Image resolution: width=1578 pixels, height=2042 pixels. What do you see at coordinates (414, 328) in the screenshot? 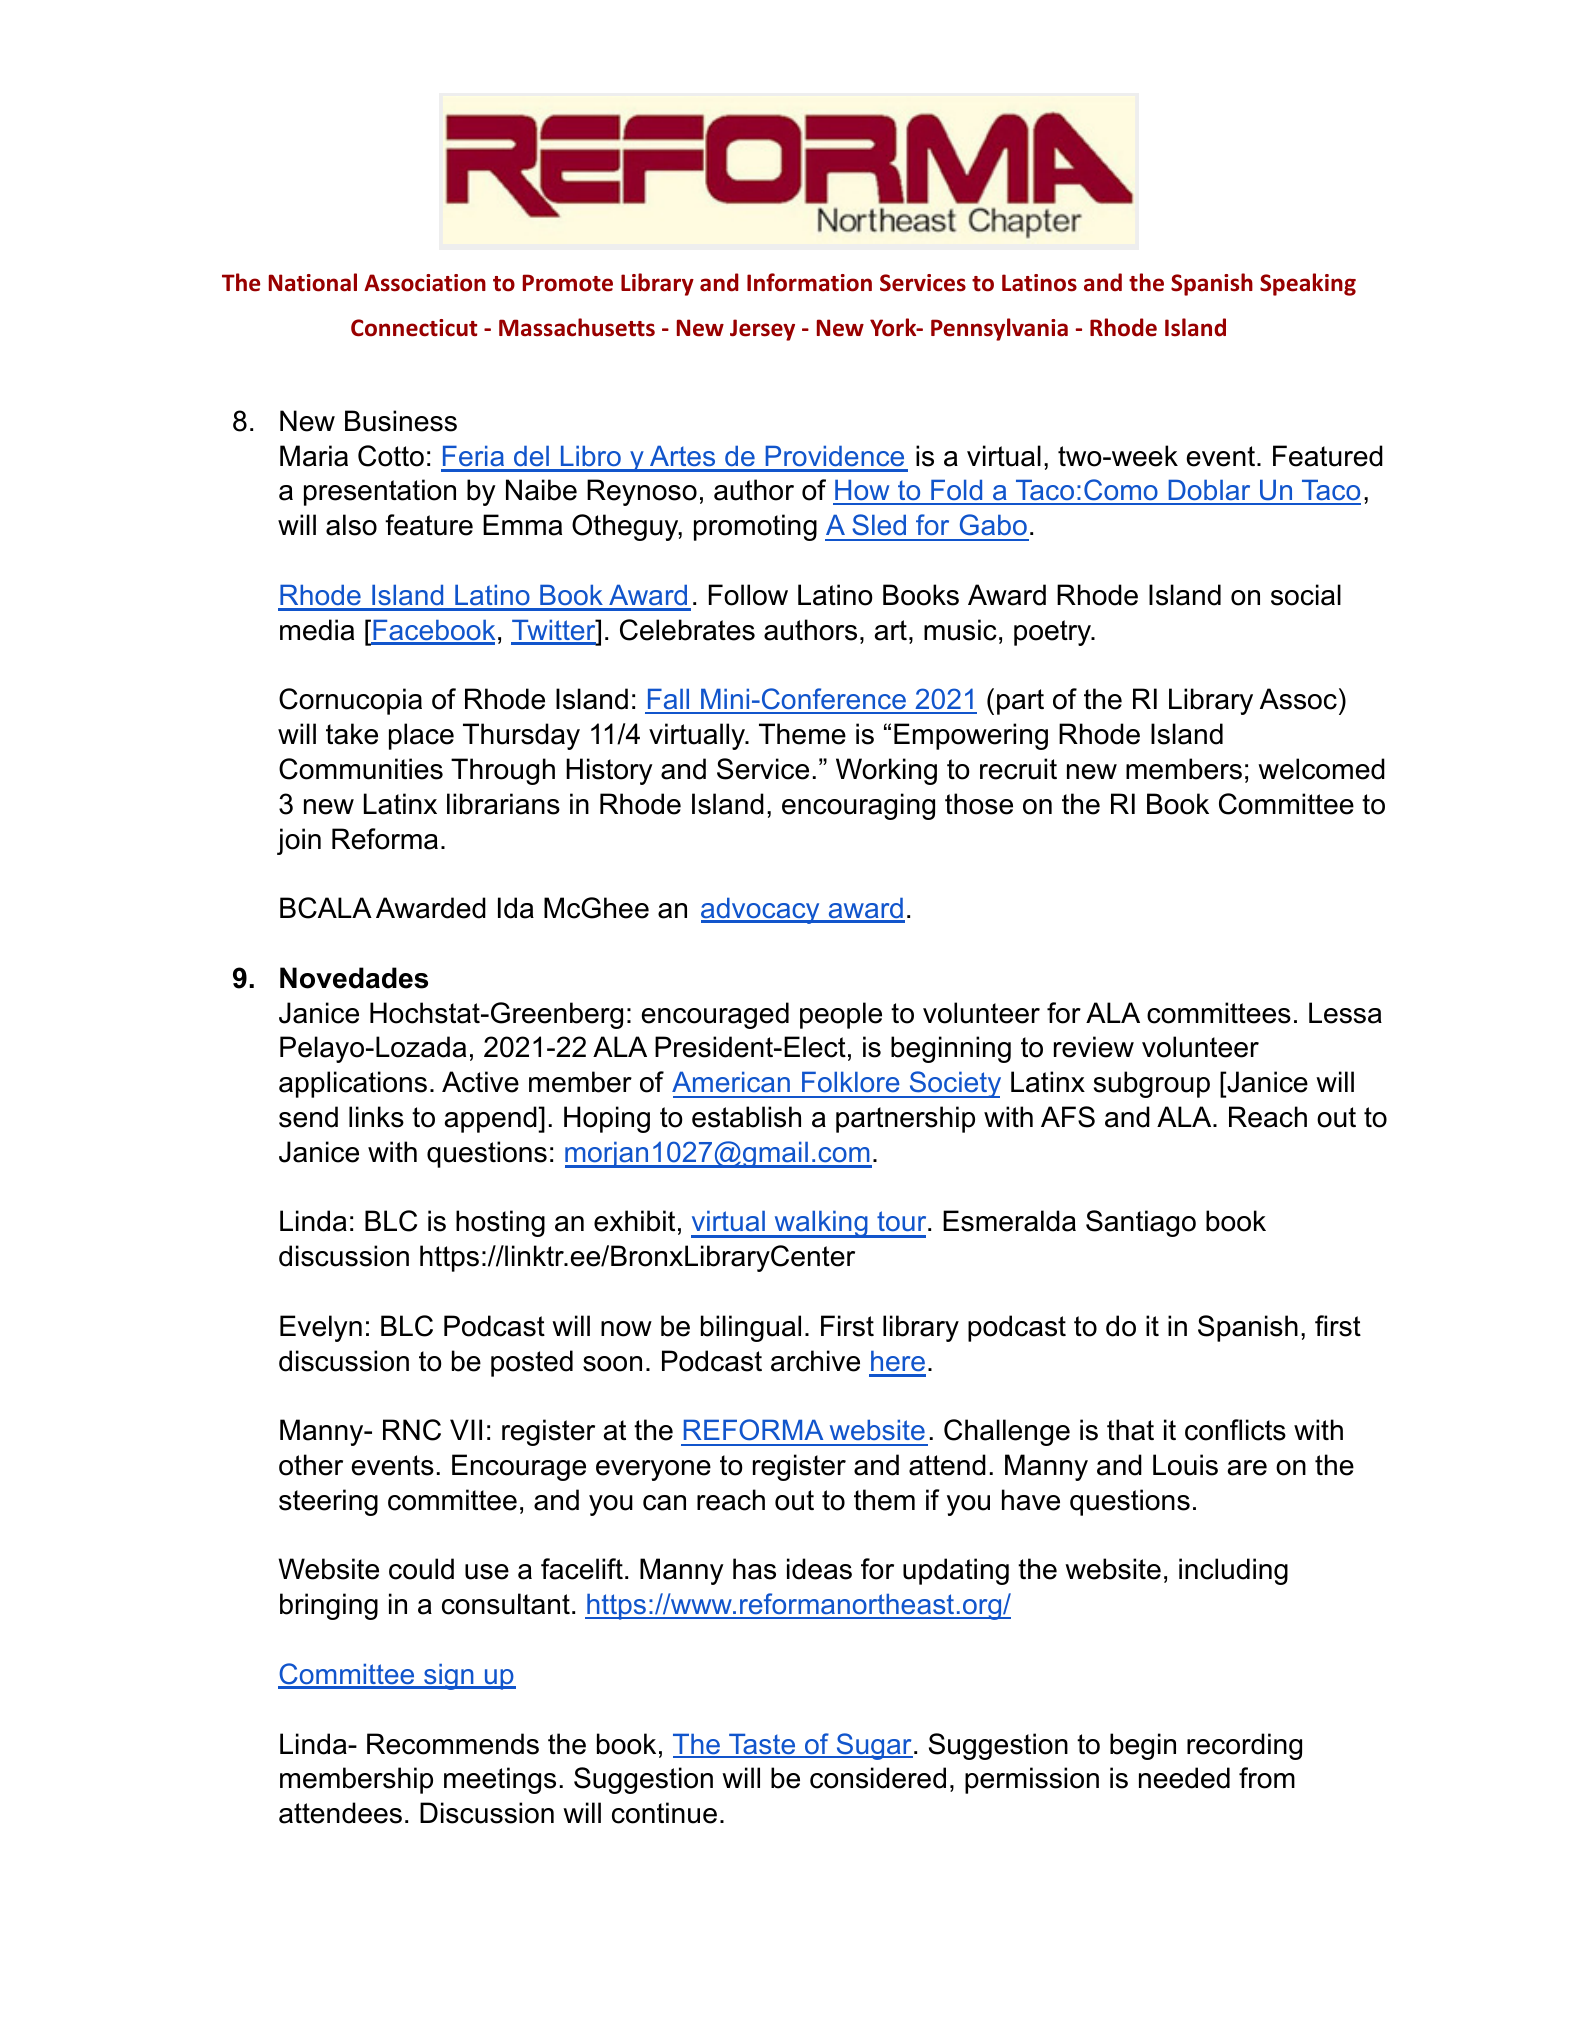
I see `Connecticut` at bounding box center [414, 328].
